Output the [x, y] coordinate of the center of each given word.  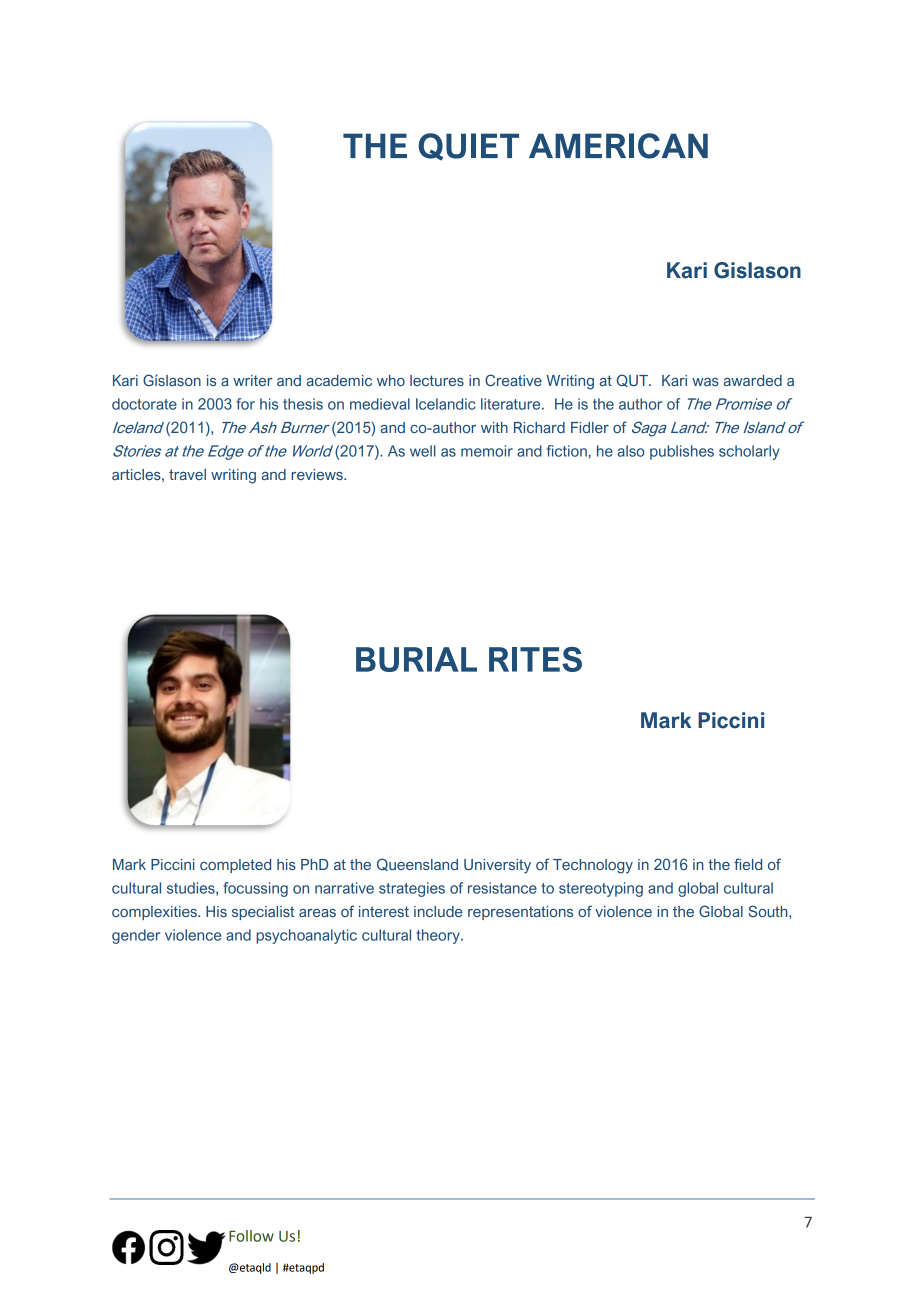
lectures [437, 380]
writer [252, 380]
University [497, 866]
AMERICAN [618, 146]
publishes [682, 452]
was [705, 382]
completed [235, 866]
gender [136, 936]
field [748, 864]
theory [439, 936]
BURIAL [416, 659]
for [245, 404]
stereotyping [601, 889]
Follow [251, 1236]
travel [187, 474]
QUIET [468, 147]
